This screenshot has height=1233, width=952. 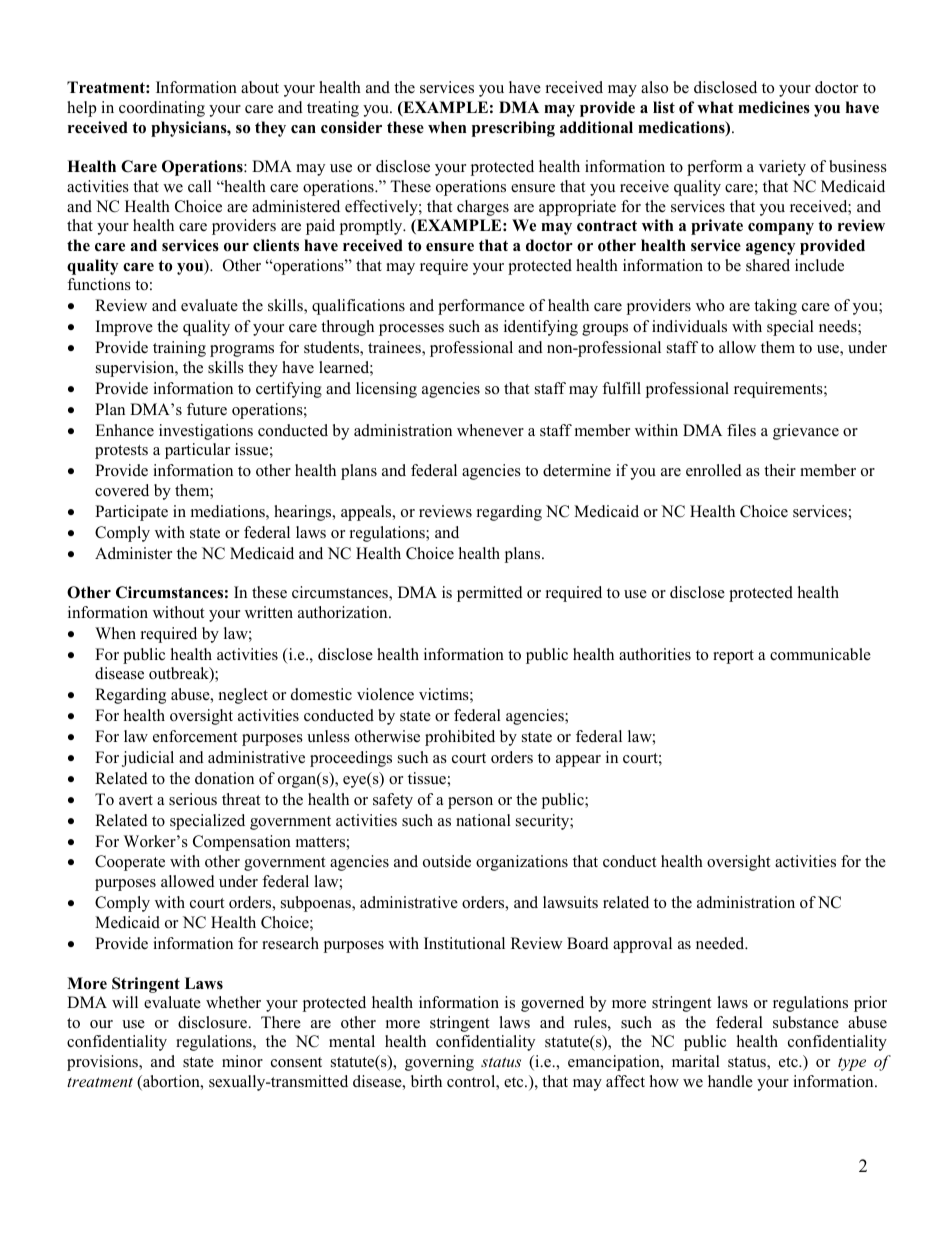 I want to click on medicines, so click(x=774, y=107).
